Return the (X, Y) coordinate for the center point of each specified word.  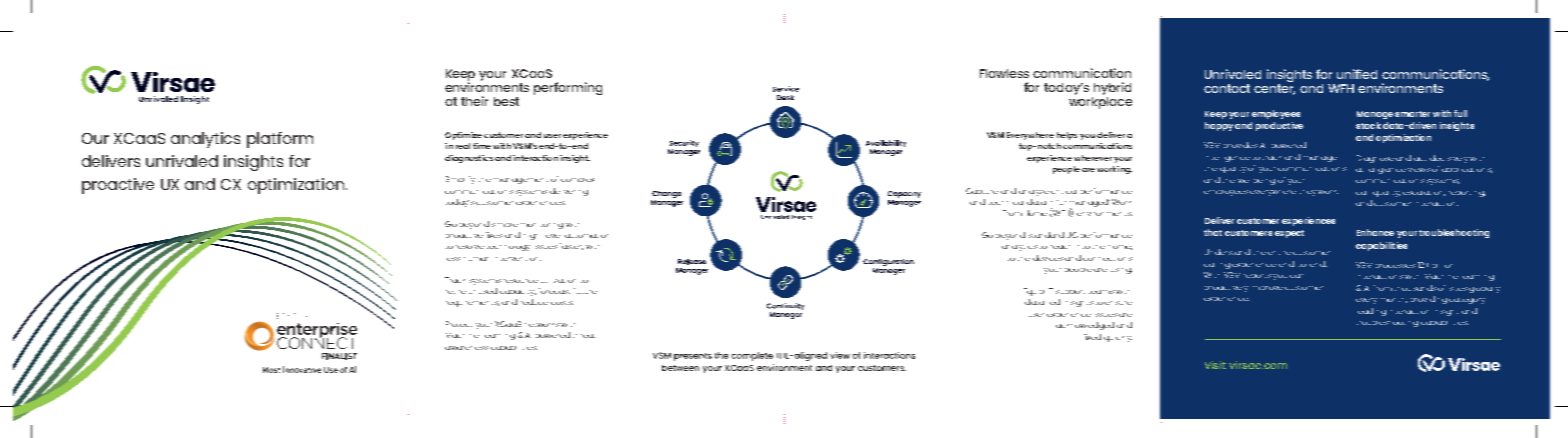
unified (1357, 74)
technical (1006, 203)
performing (568, 88)
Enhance (1375, 232)
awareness (466, 348)
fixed (1092, 337)
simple (505, 225)
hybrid (1111, 90)
